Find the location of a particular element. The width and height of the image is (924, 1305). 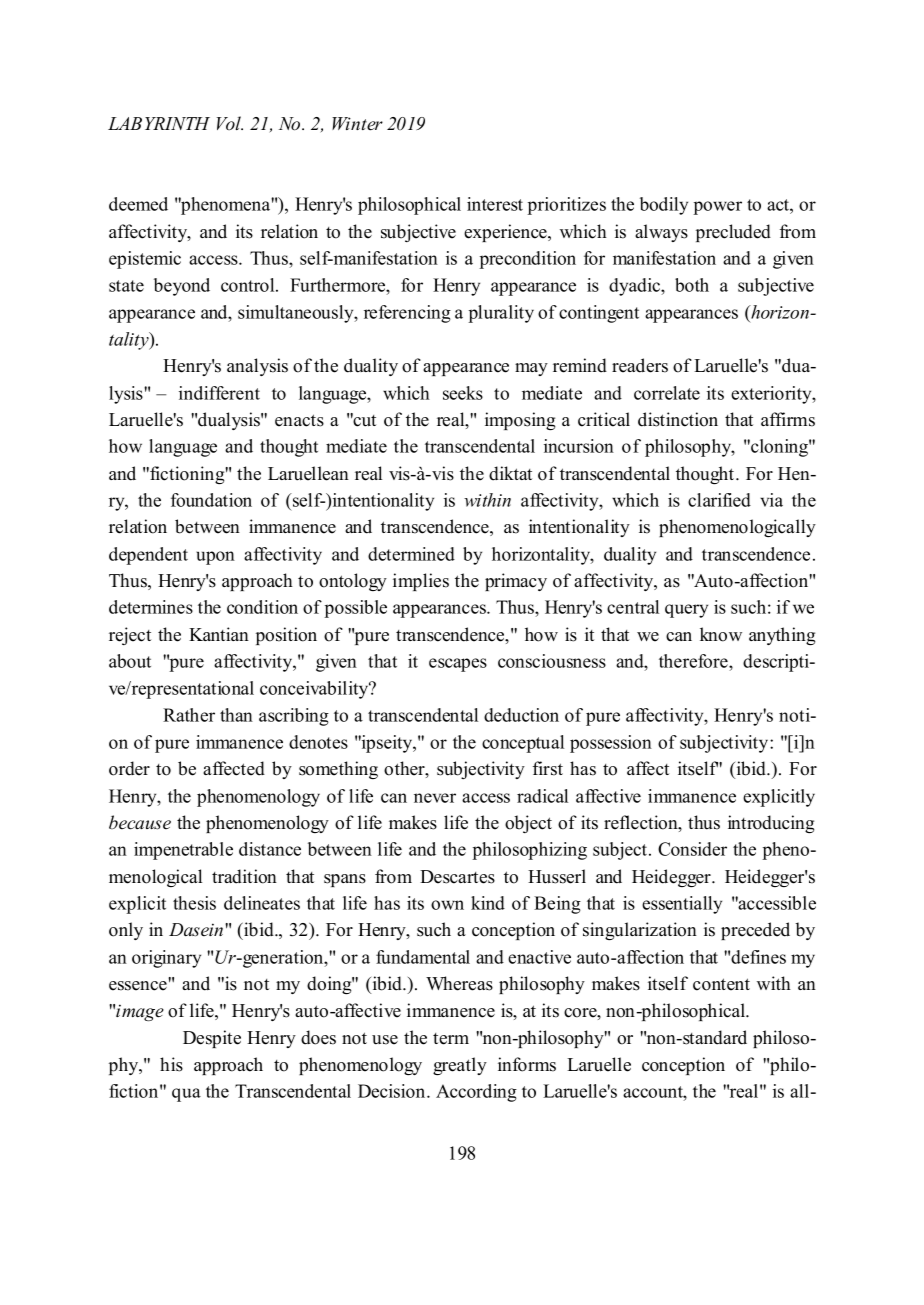

distinction is located at coordinates (678, 419).
